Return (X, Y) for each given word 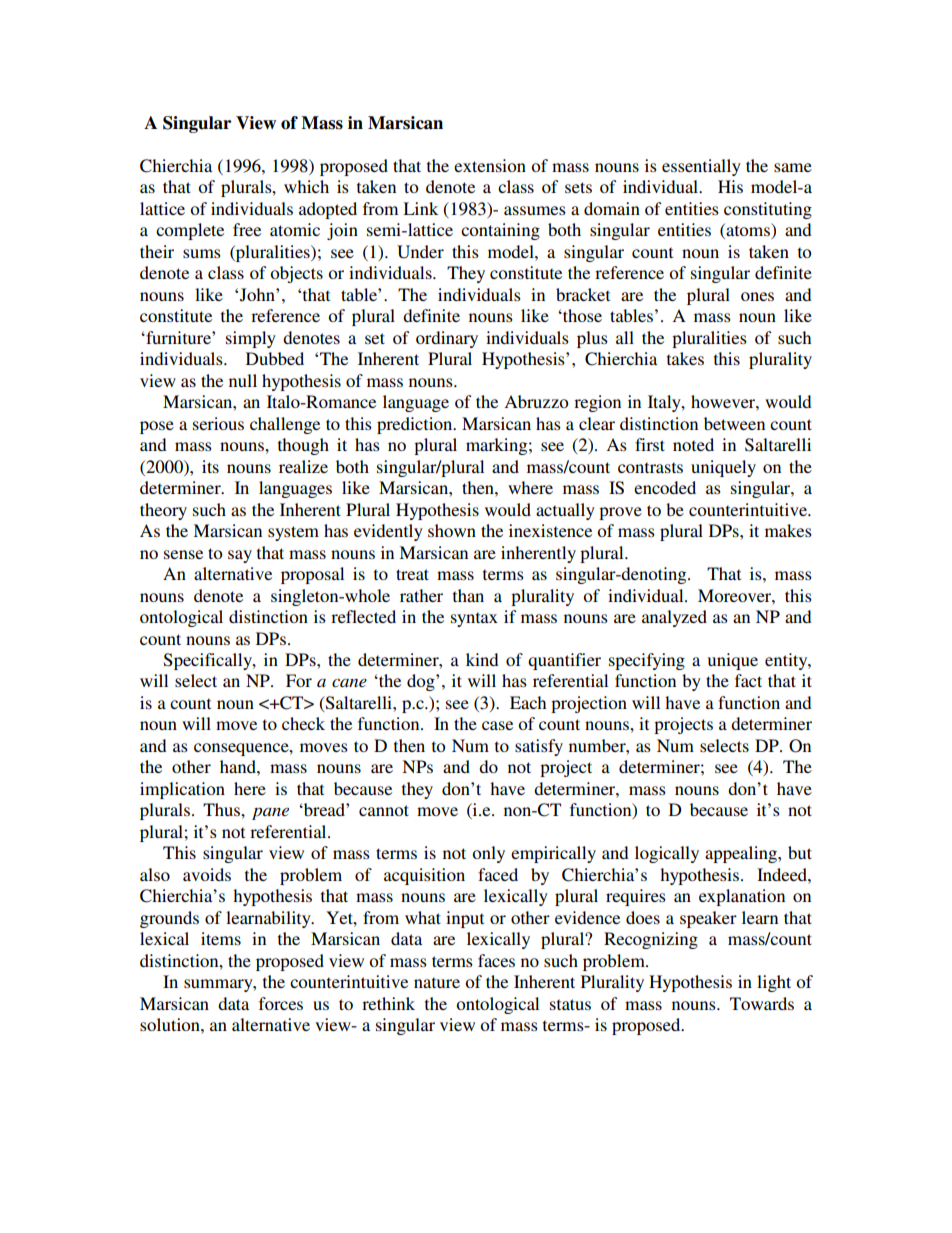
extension (490, 165)
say (240, 556)
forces (281, 1003)
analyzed (674, 618)
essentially (701, 167)
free (247, 229)
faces (496, 960)
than (468, 595)
